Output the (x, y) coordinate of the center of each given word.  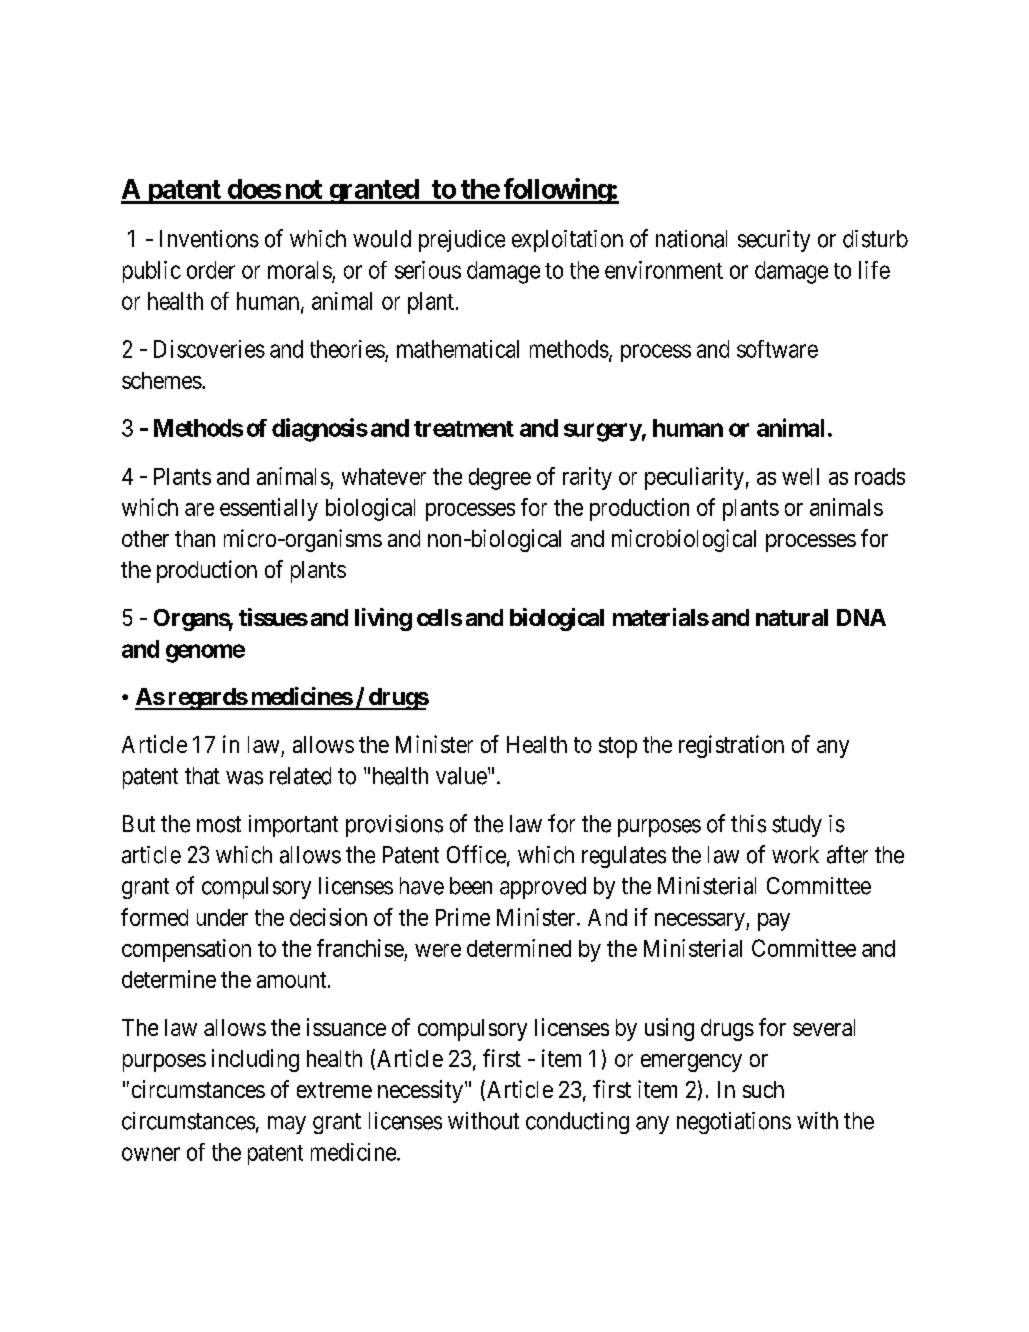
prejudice (462, 241)
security (774, 241)
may (287, 1125)
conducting (577, 1123)
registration (731, 746)
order (211, 270)
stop (618, 747)
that (202, 776)
